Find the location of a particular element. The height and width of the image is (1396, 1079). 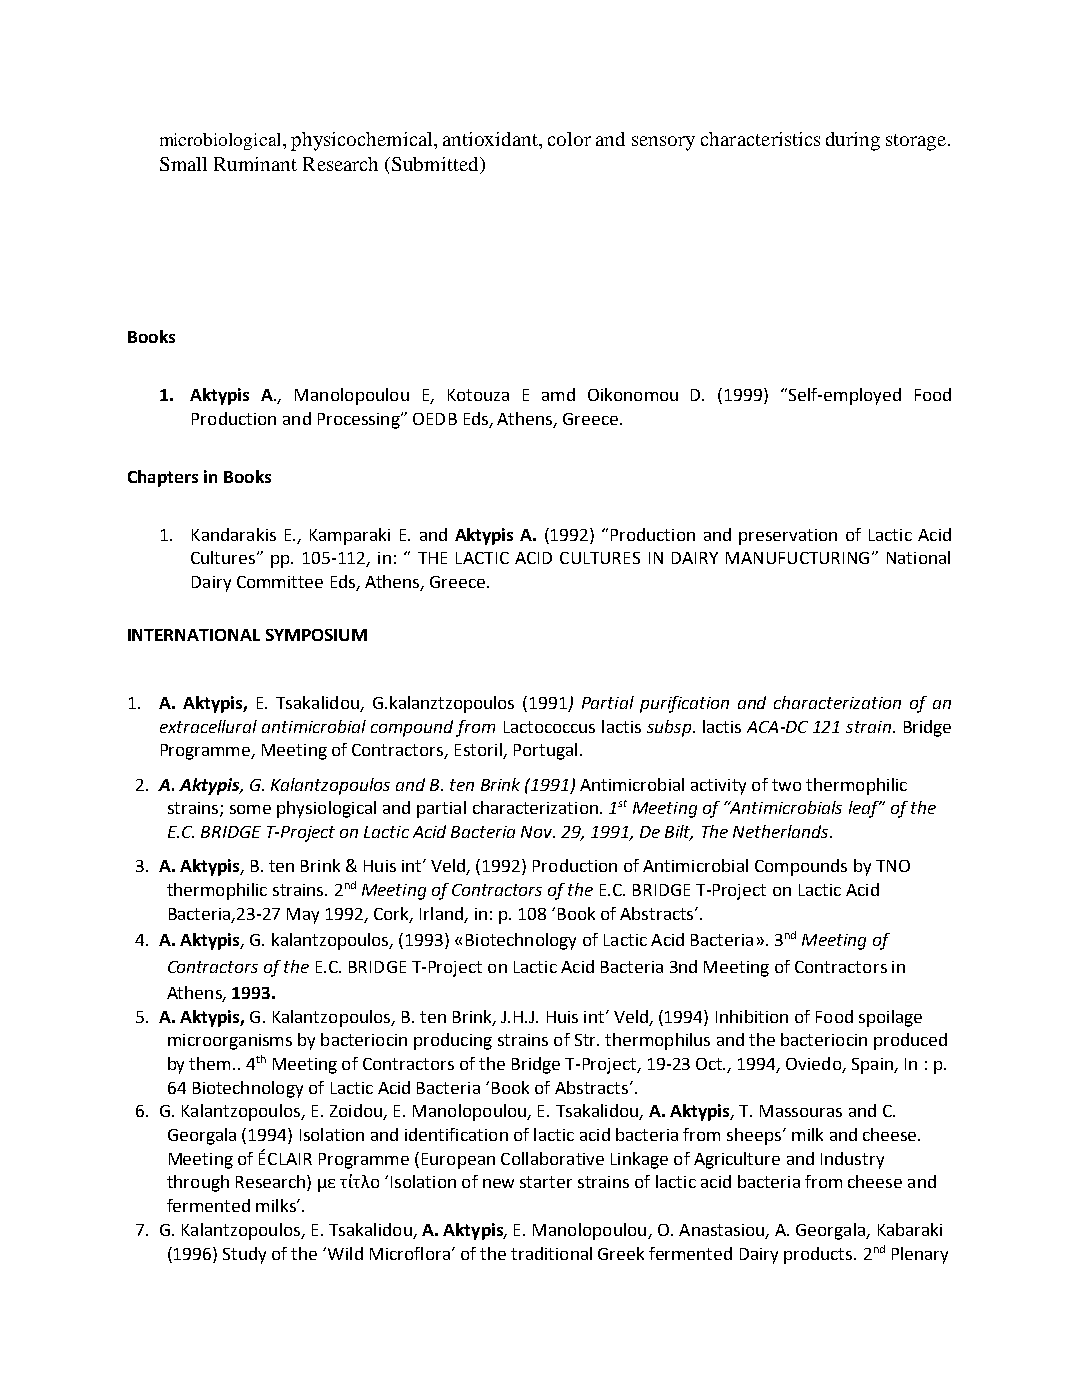

traditional is located at coordinates (551, 1253).
